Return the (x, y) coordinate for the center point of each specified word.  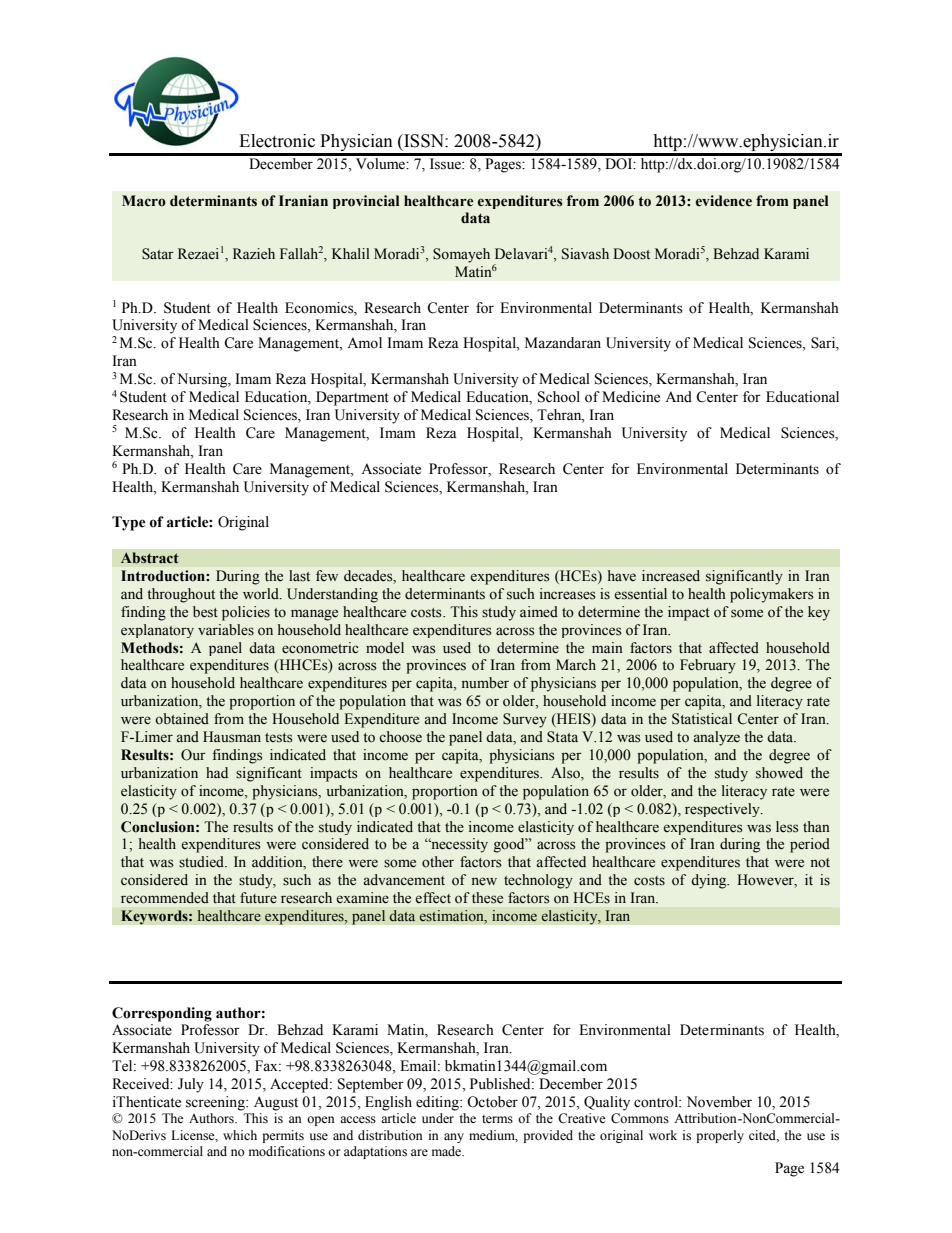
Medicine (631, 397)
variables (226, 630)
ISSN (424, 141)
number (485, 683)
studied (202, 862)
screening (216, 1103)
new (484, 881)
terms (497, 1119)
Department (352, 398)
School (559, 397)
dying (710, 881)
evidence (724, 201)
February (708, 666)
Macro (144, 201)
